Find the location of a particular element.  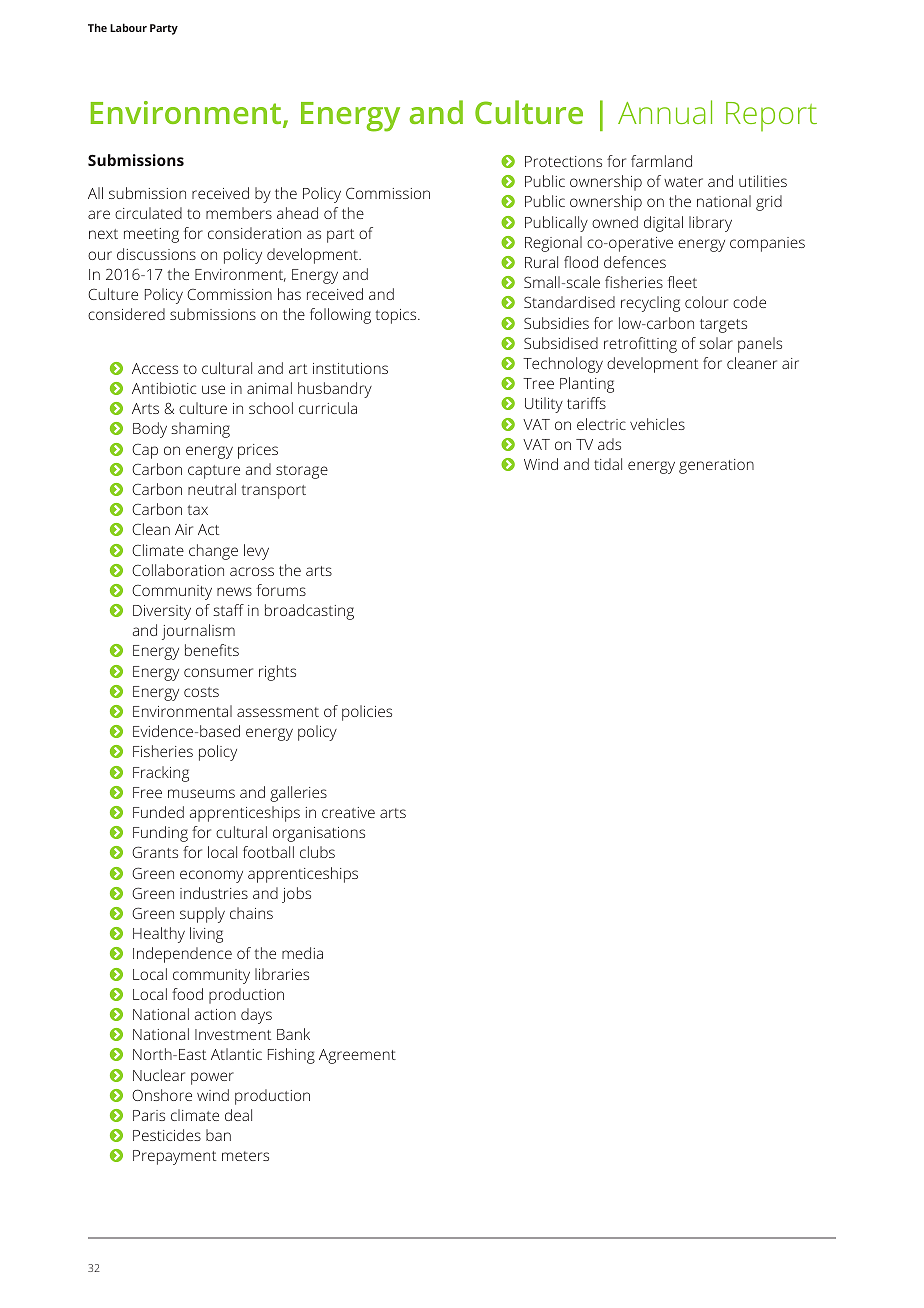

policies is located at coordinates (367, 713).
